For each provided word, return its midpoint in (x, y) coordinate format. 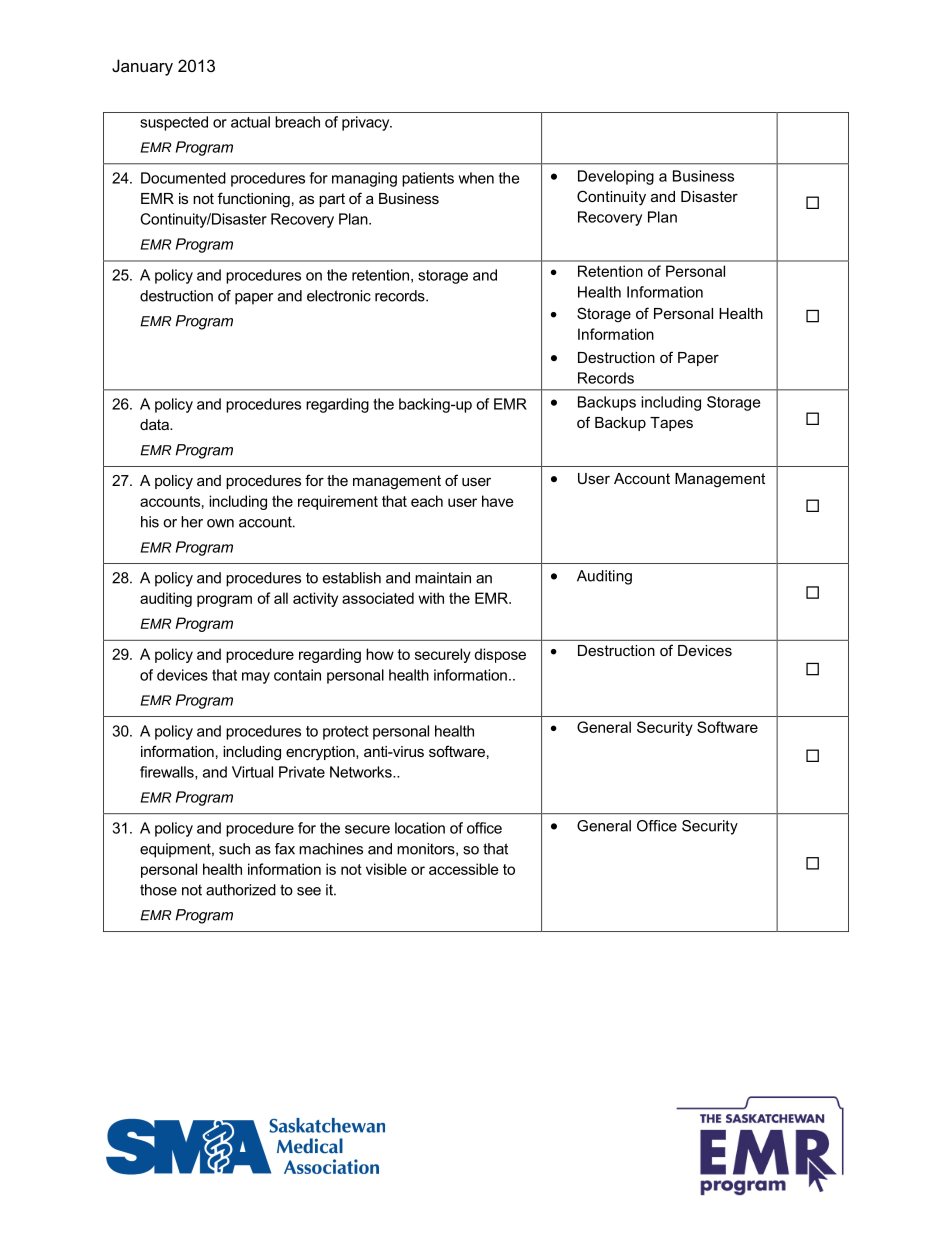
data (155, 424)
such (234, 849)
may (256, 678)
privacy (367, 123)
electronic (339, 296)
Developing (616, 177)
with (431, 598)
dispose (500, 655)
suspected (174, 123)
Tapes (671, 424)
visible (386, 869)
